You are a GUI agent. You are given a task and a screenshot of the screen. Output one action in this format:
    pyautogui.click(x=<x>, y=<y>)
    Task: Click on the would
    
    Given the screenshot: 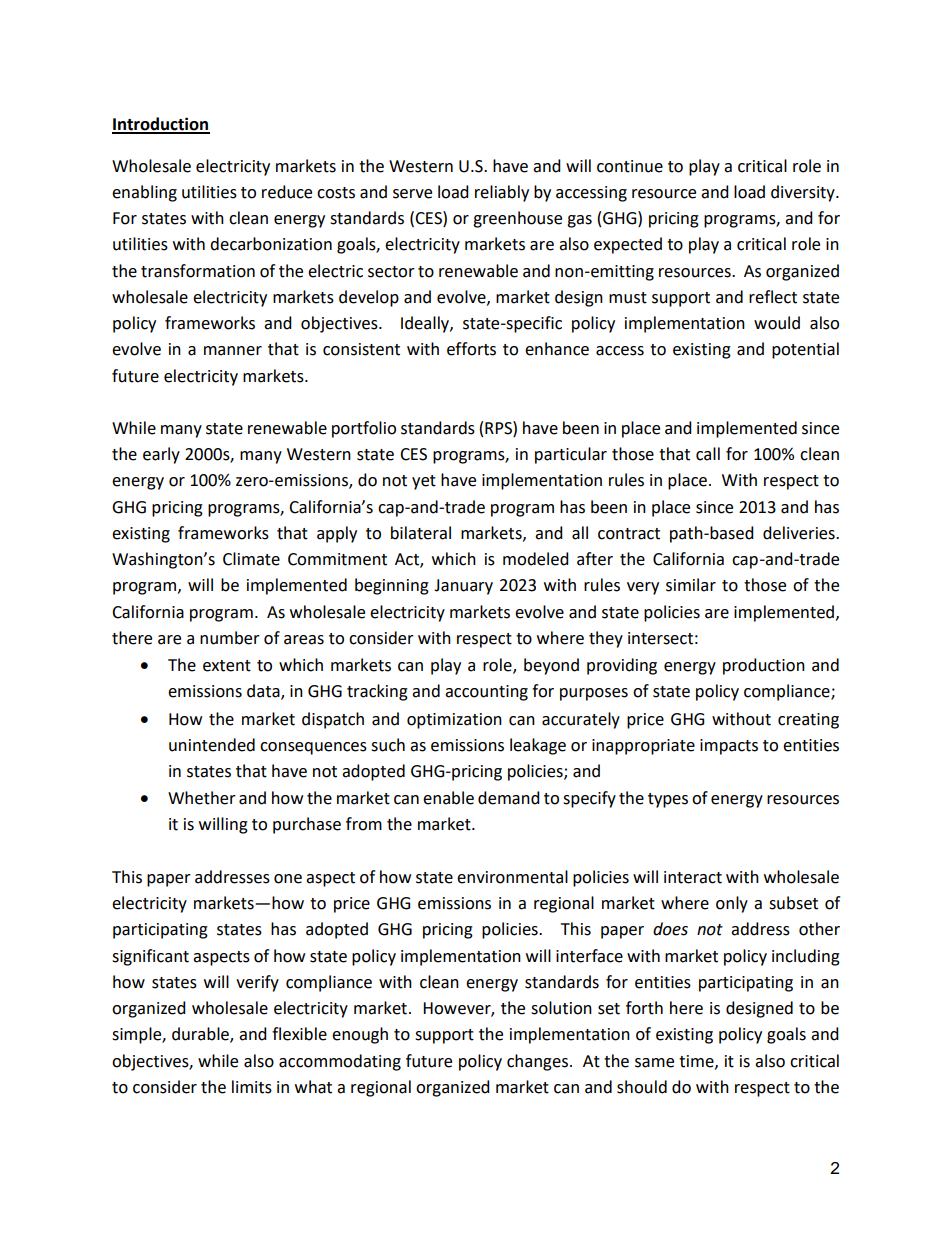 What is the action you would take?
    pyautogui.click(x=777, y=323)
